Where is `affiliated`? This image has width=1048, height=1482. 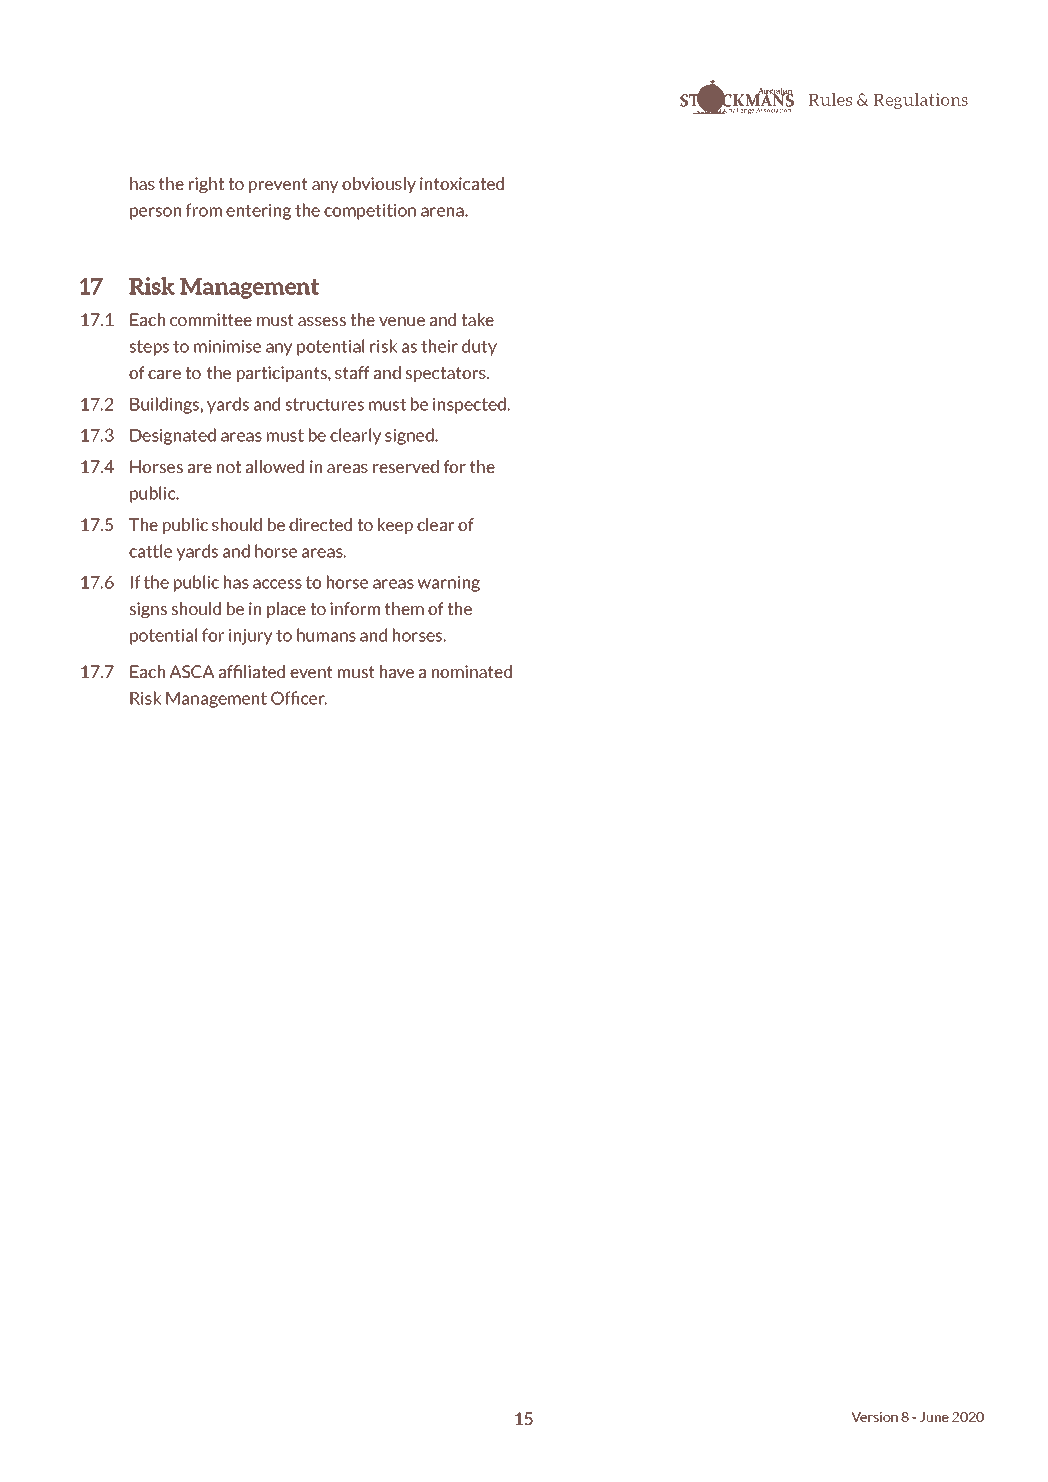
affiliated is located at coordinates (252, 671).
